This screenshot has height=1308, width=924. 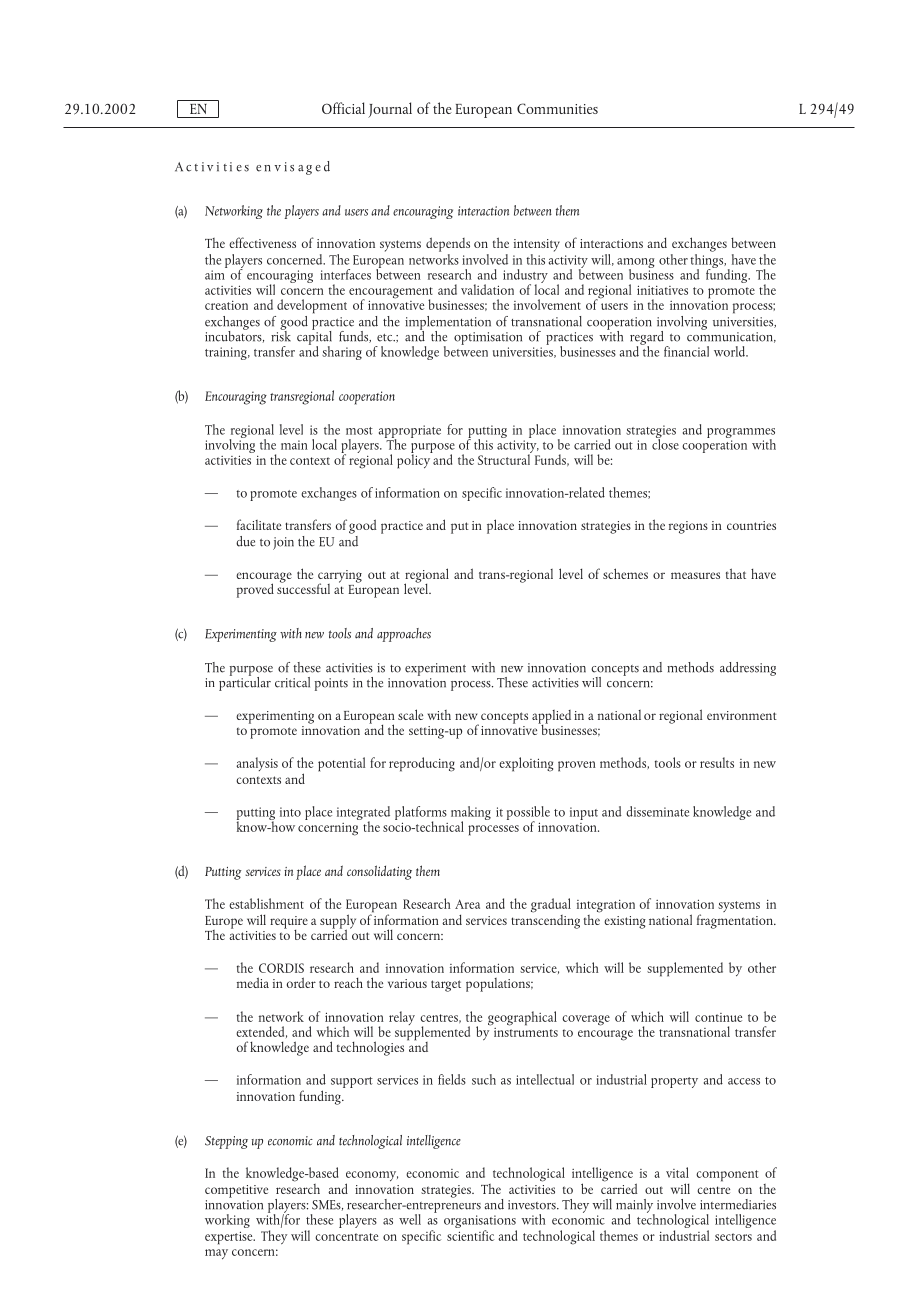 I want to click on risk, so click(x=281, y=335).
